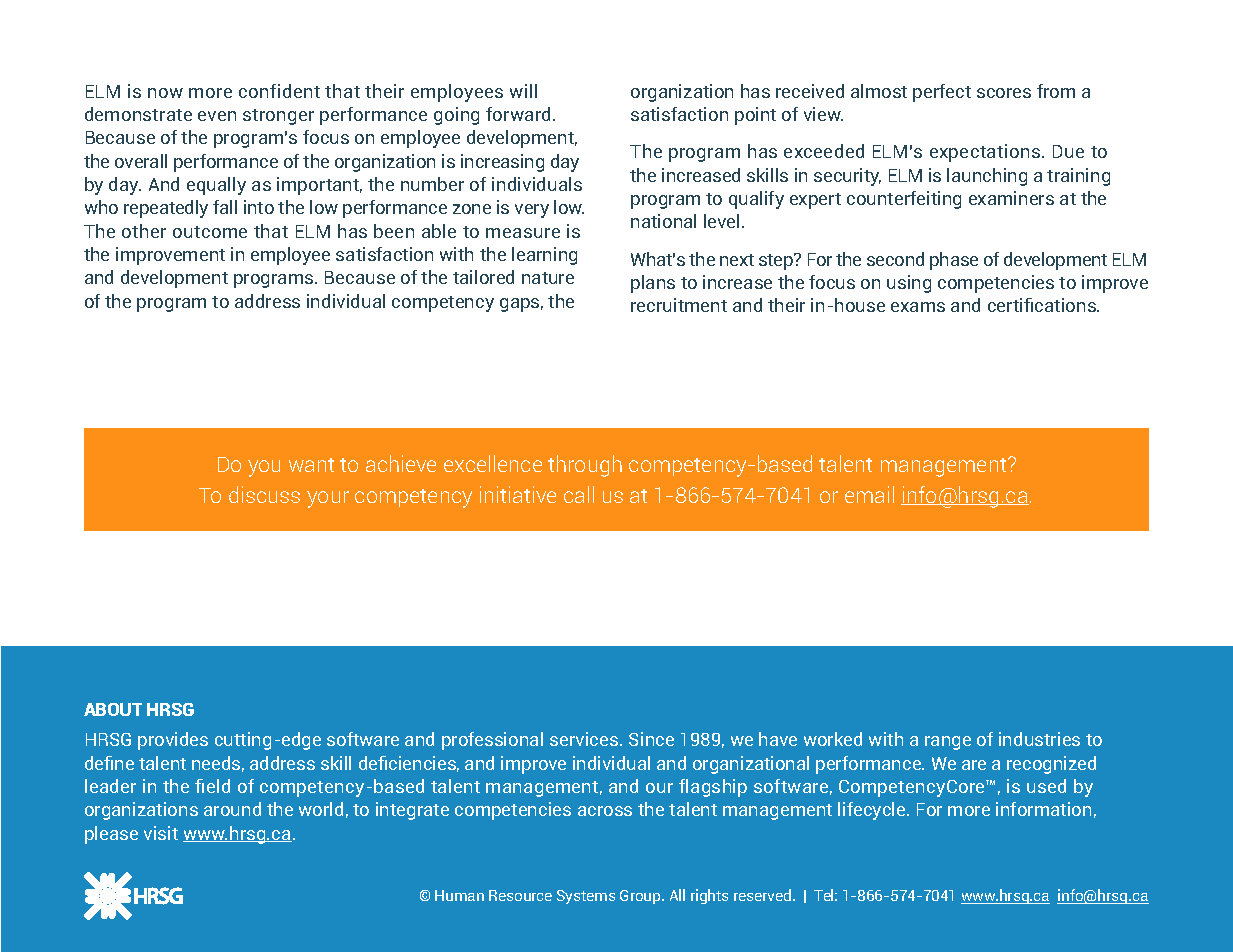 The height and width of the screenshot is (952, 1233). I want to click on range, so click(948, 743).
